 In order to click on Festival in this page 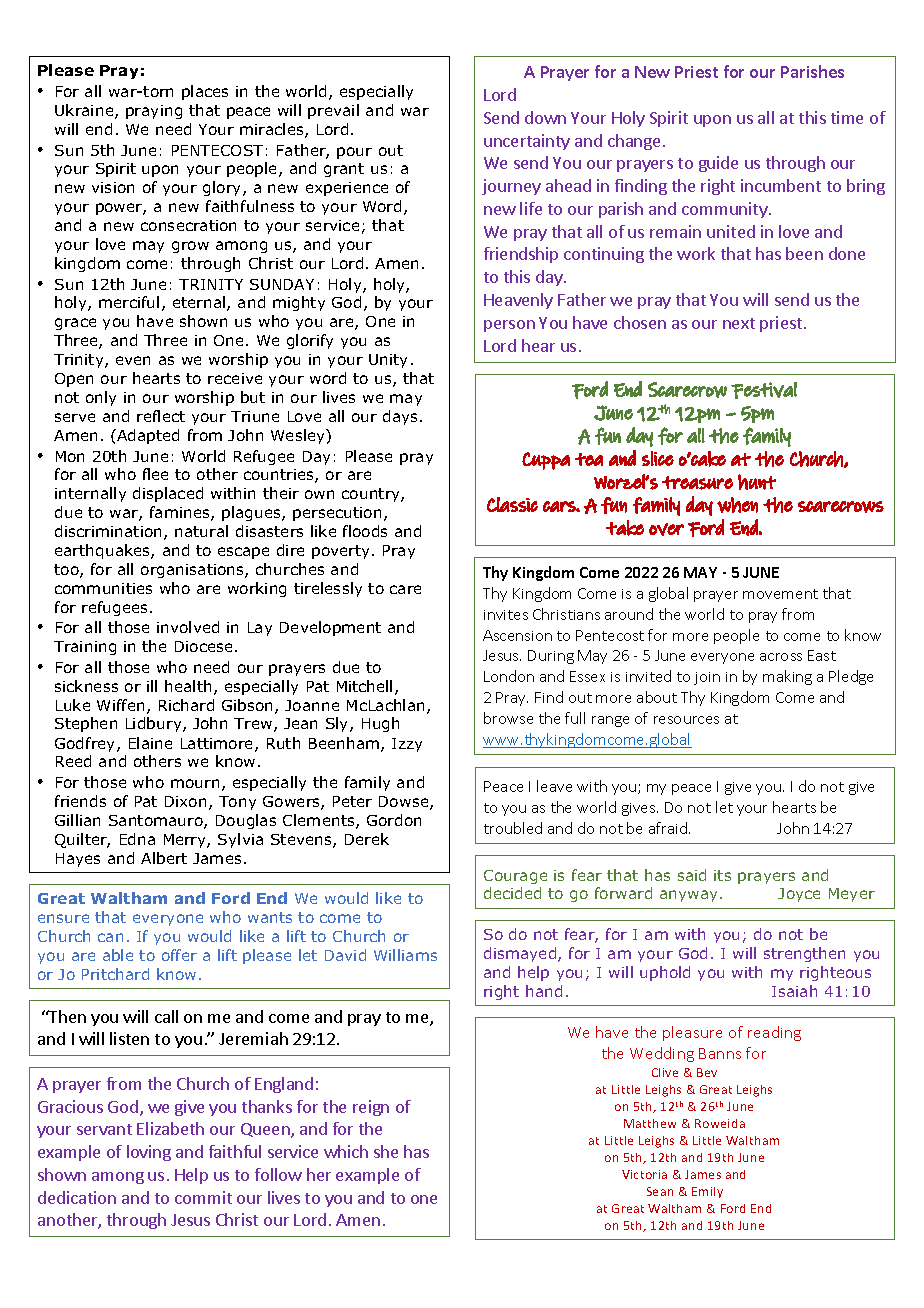, I will do `click(764, 390)`.
